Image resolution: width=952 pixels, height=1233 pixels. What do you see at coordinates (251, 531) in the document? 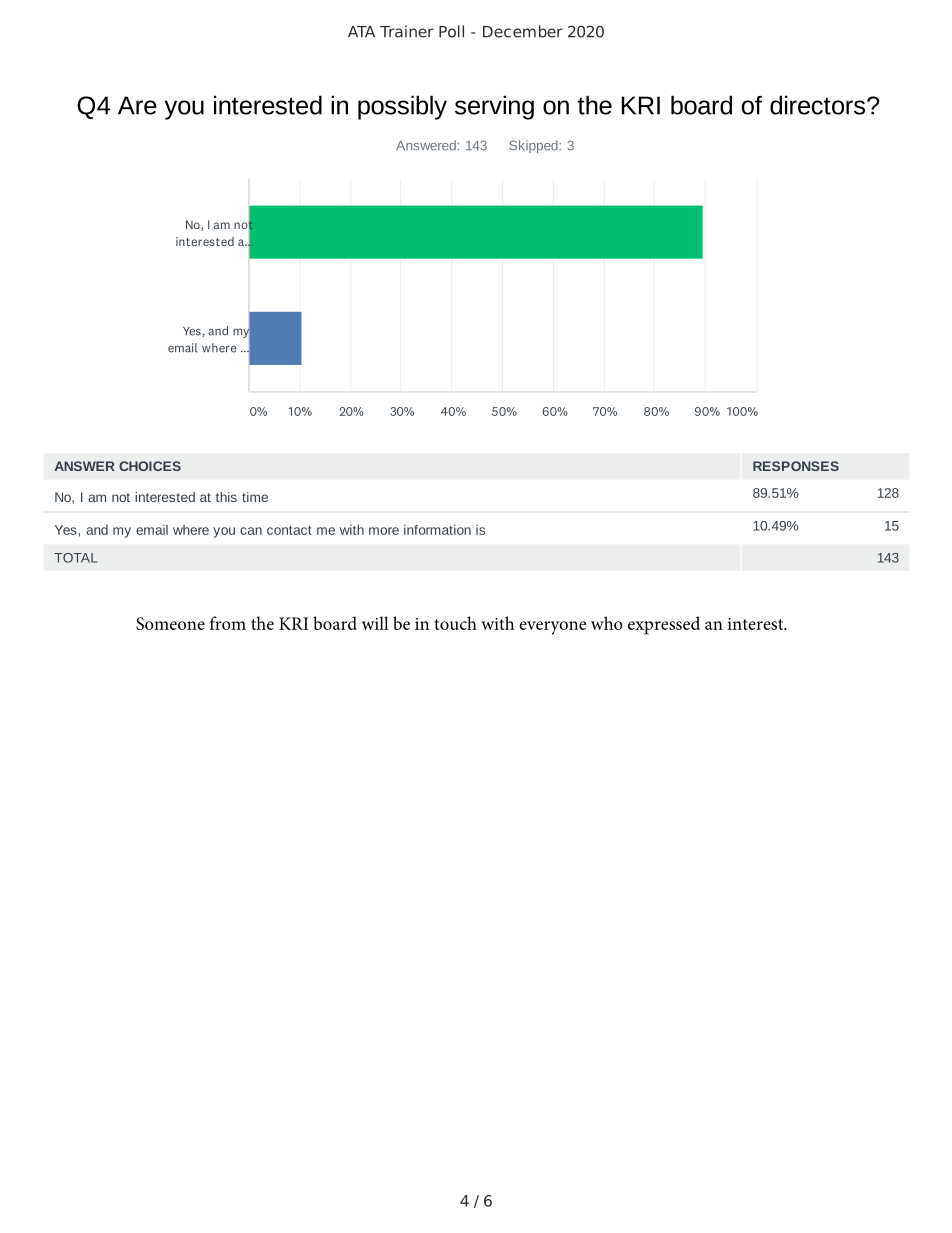
I see `can` at bounding box center [251, 531].
